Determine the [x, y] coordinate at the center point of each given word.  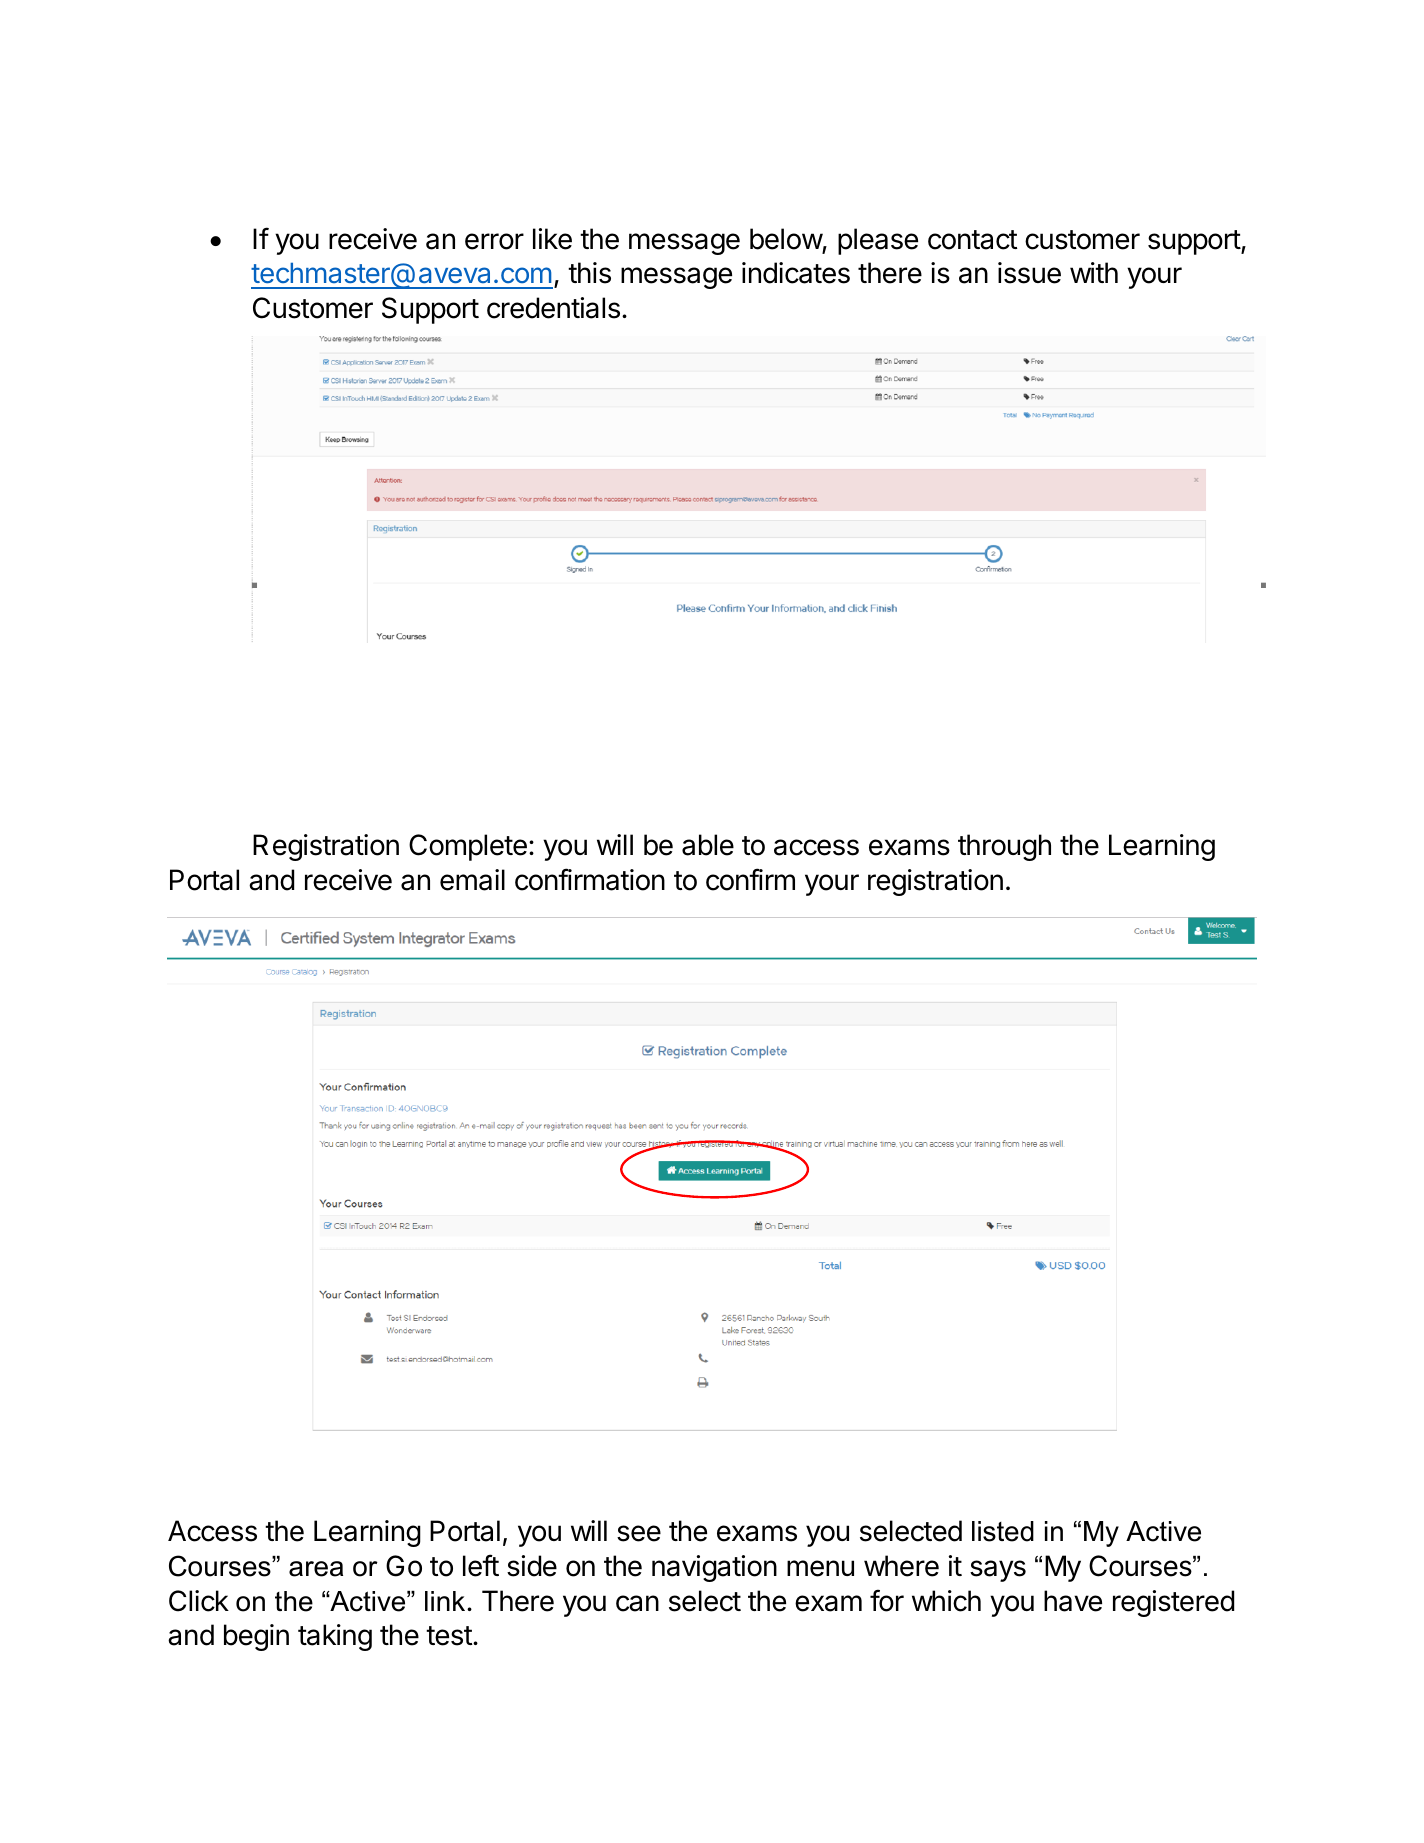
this [589, 273]
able [708, 845]
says [998, 1571]
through [1004, 847]
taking [335, 1637]
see [639, 1533]
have [1073, 1601]
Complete [468, 847]
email [472, 880]
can [637, 1603]
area [316, 1569]
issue [1029, 273]
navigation [714, 1568]
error [494, 241]
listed [1003, 1531]
